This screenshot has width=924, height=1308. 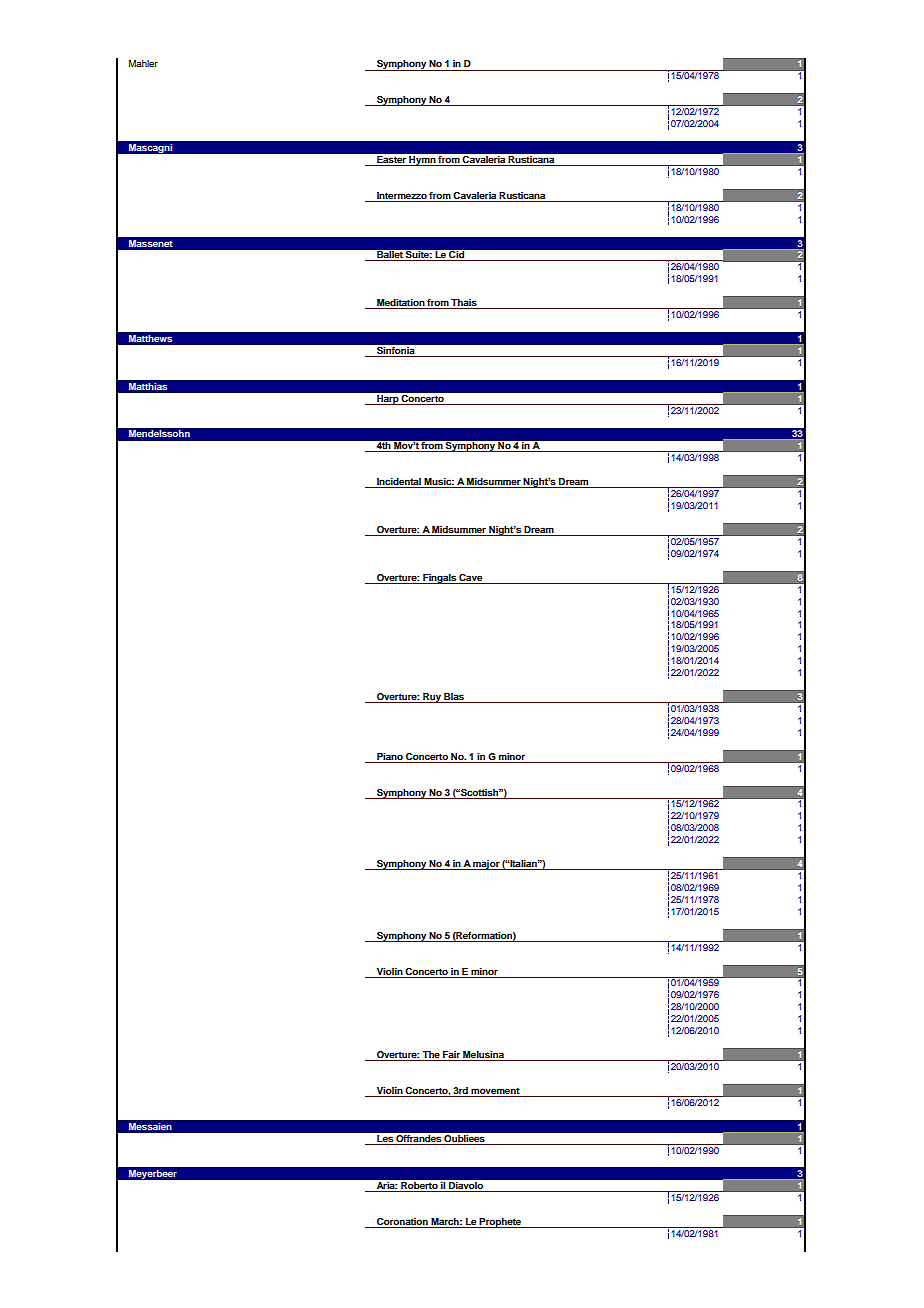 I want to click on Thais, so click(x=464, y=304).
